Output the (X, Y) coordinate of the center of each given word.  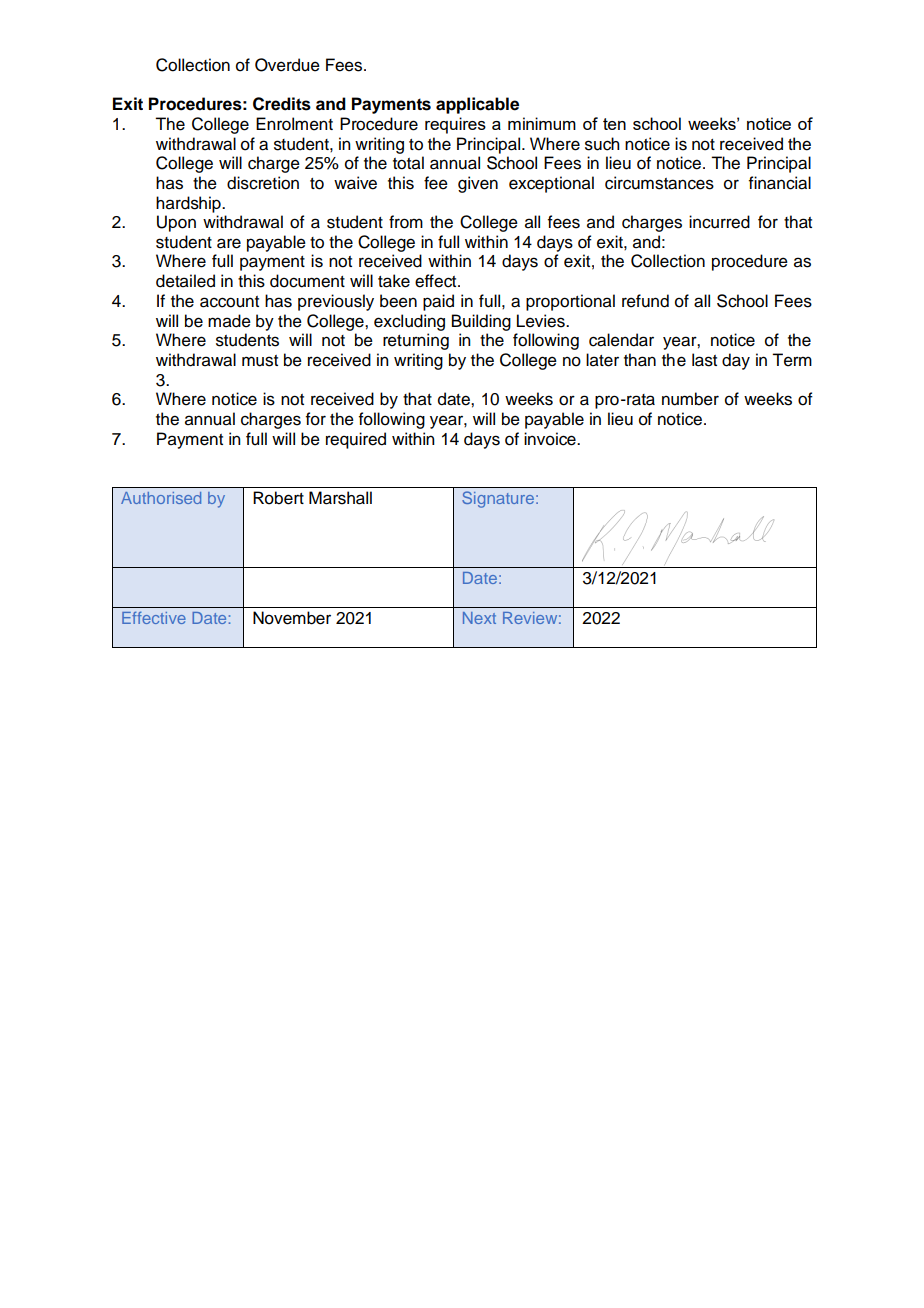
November (292, 618)
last (704, 360)
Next (479, 618)
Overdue (287, 65)
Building (481, 322)
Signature (498, 499)
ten (614, 124)
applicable (477, 105)
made (229, 321)
